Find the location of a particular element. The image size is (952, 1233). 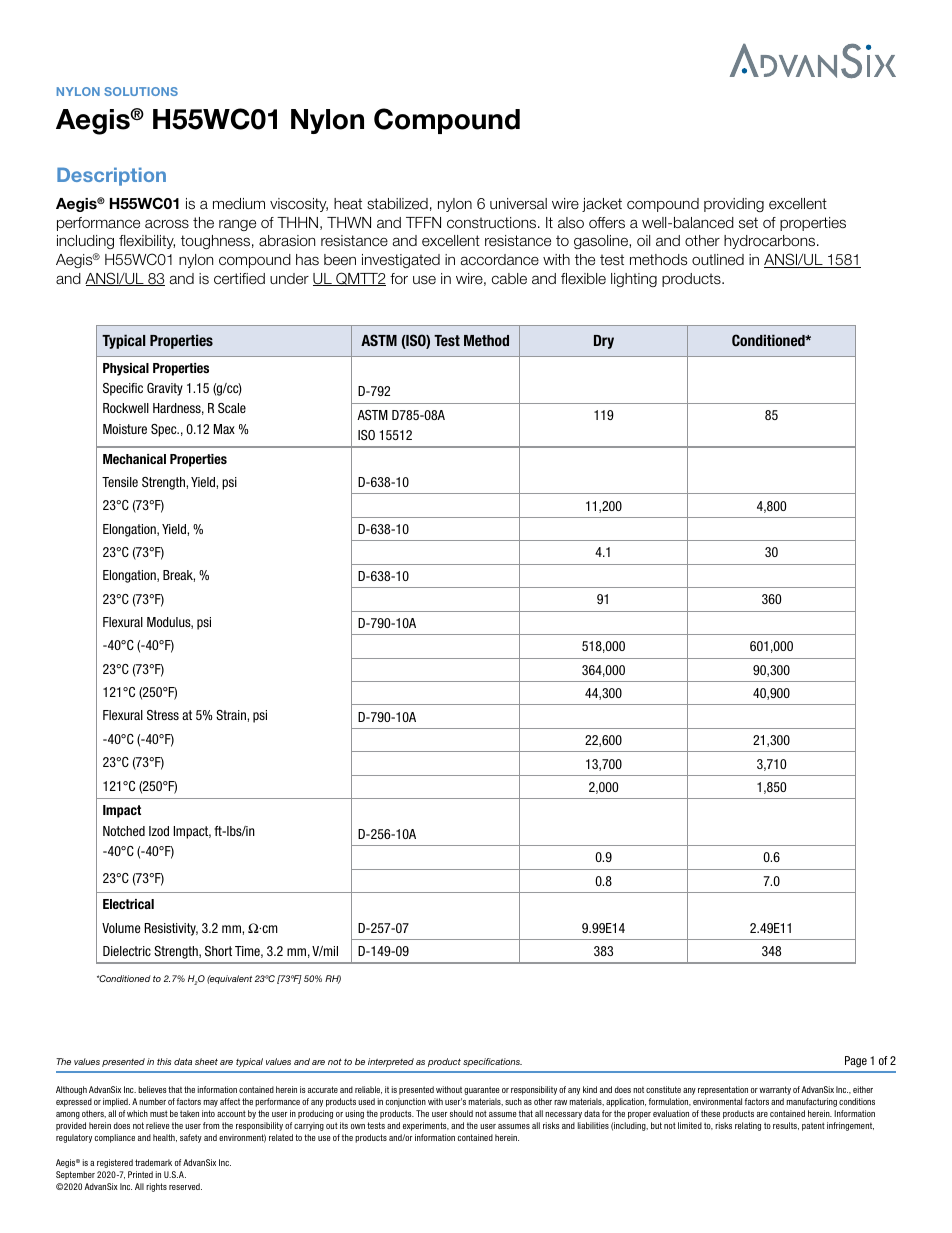

should is located at coordinates (461, 1113).
